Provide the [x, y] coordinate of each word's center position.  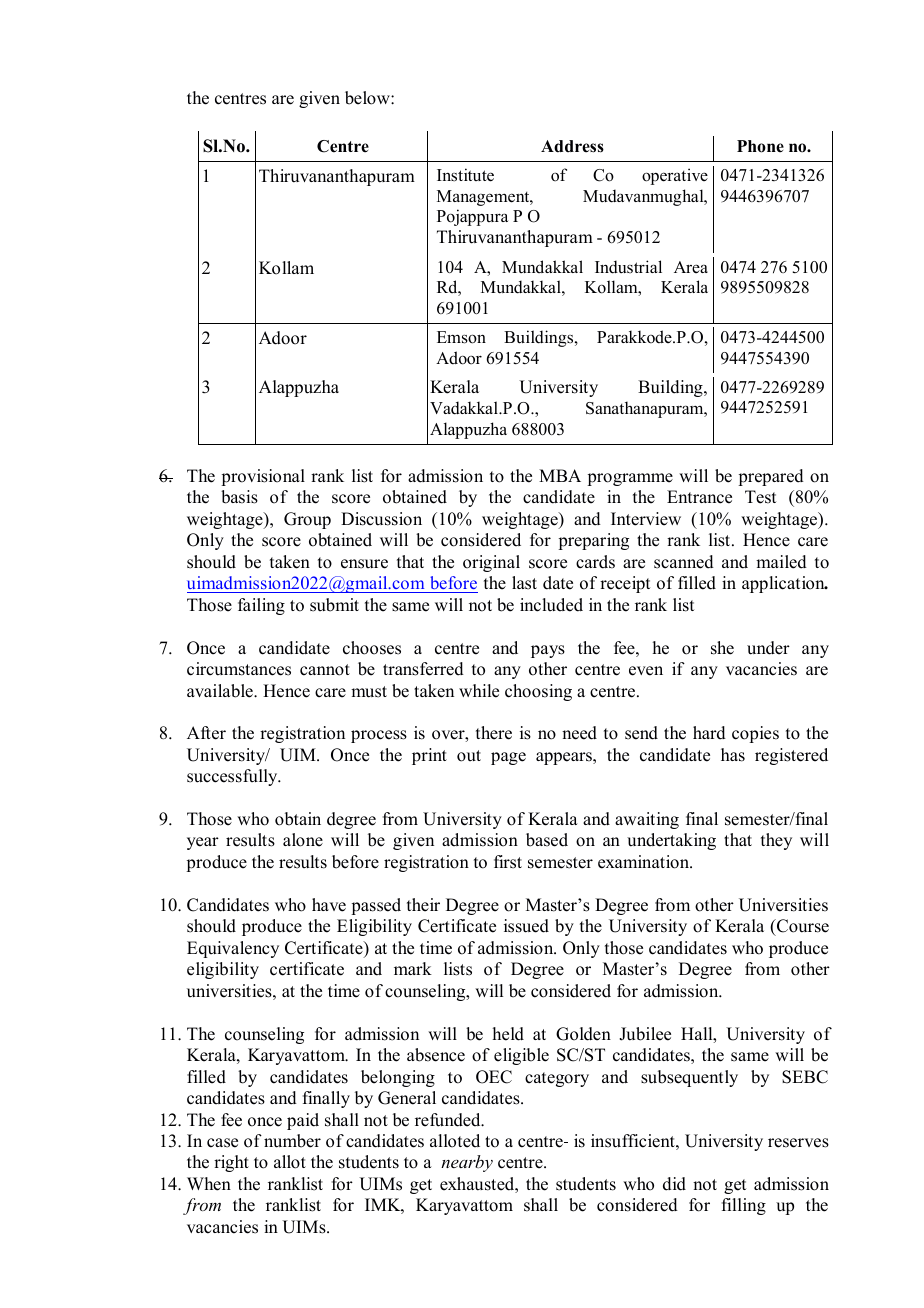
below [368, 98]
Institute [465, 175]
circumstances [239, 669]
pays [548, 651]
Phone [760, 146]
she [722, 648]
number [292, 1141]
